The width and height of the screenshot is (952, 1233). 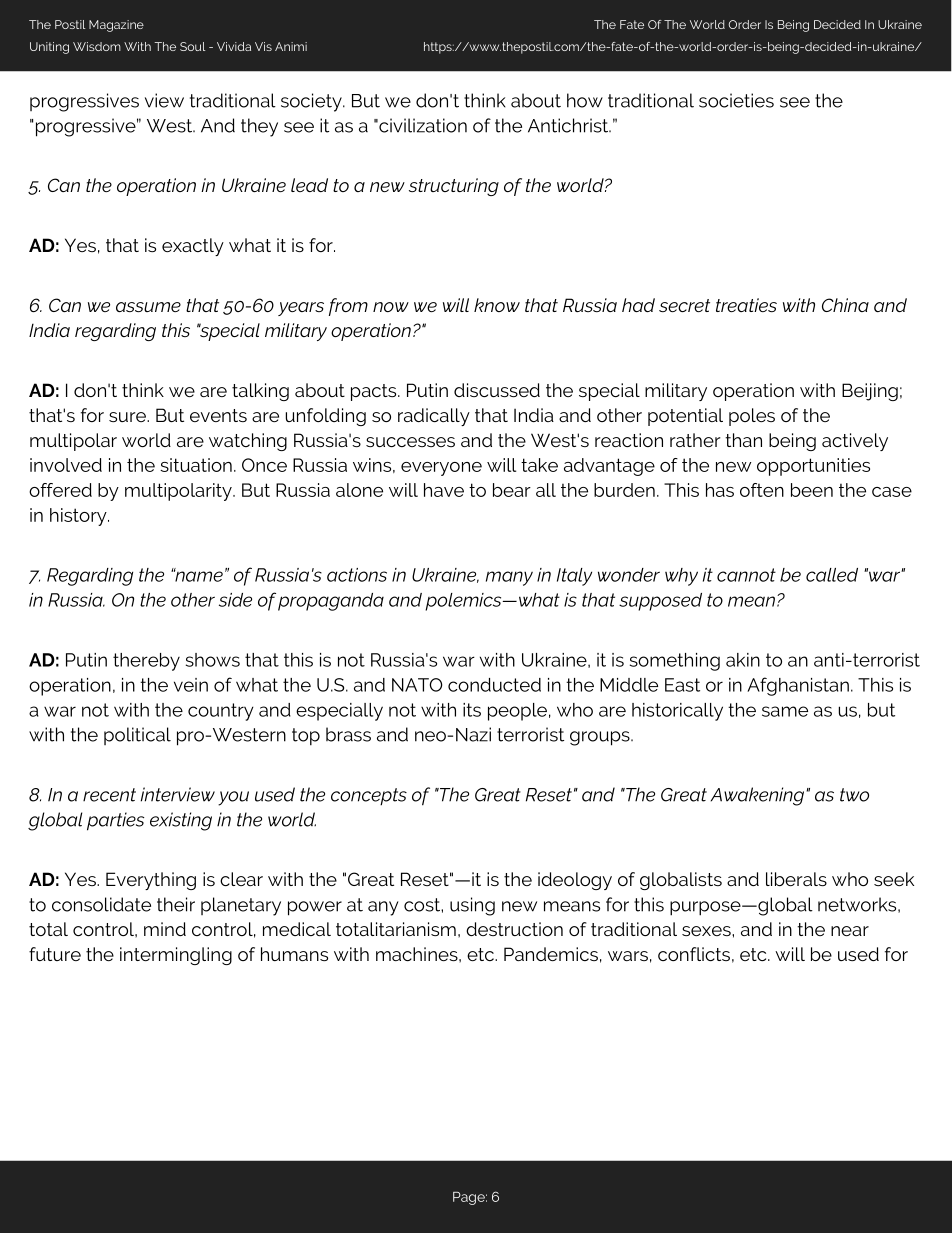 I want to click on assume, so click(x=148, y=307).
